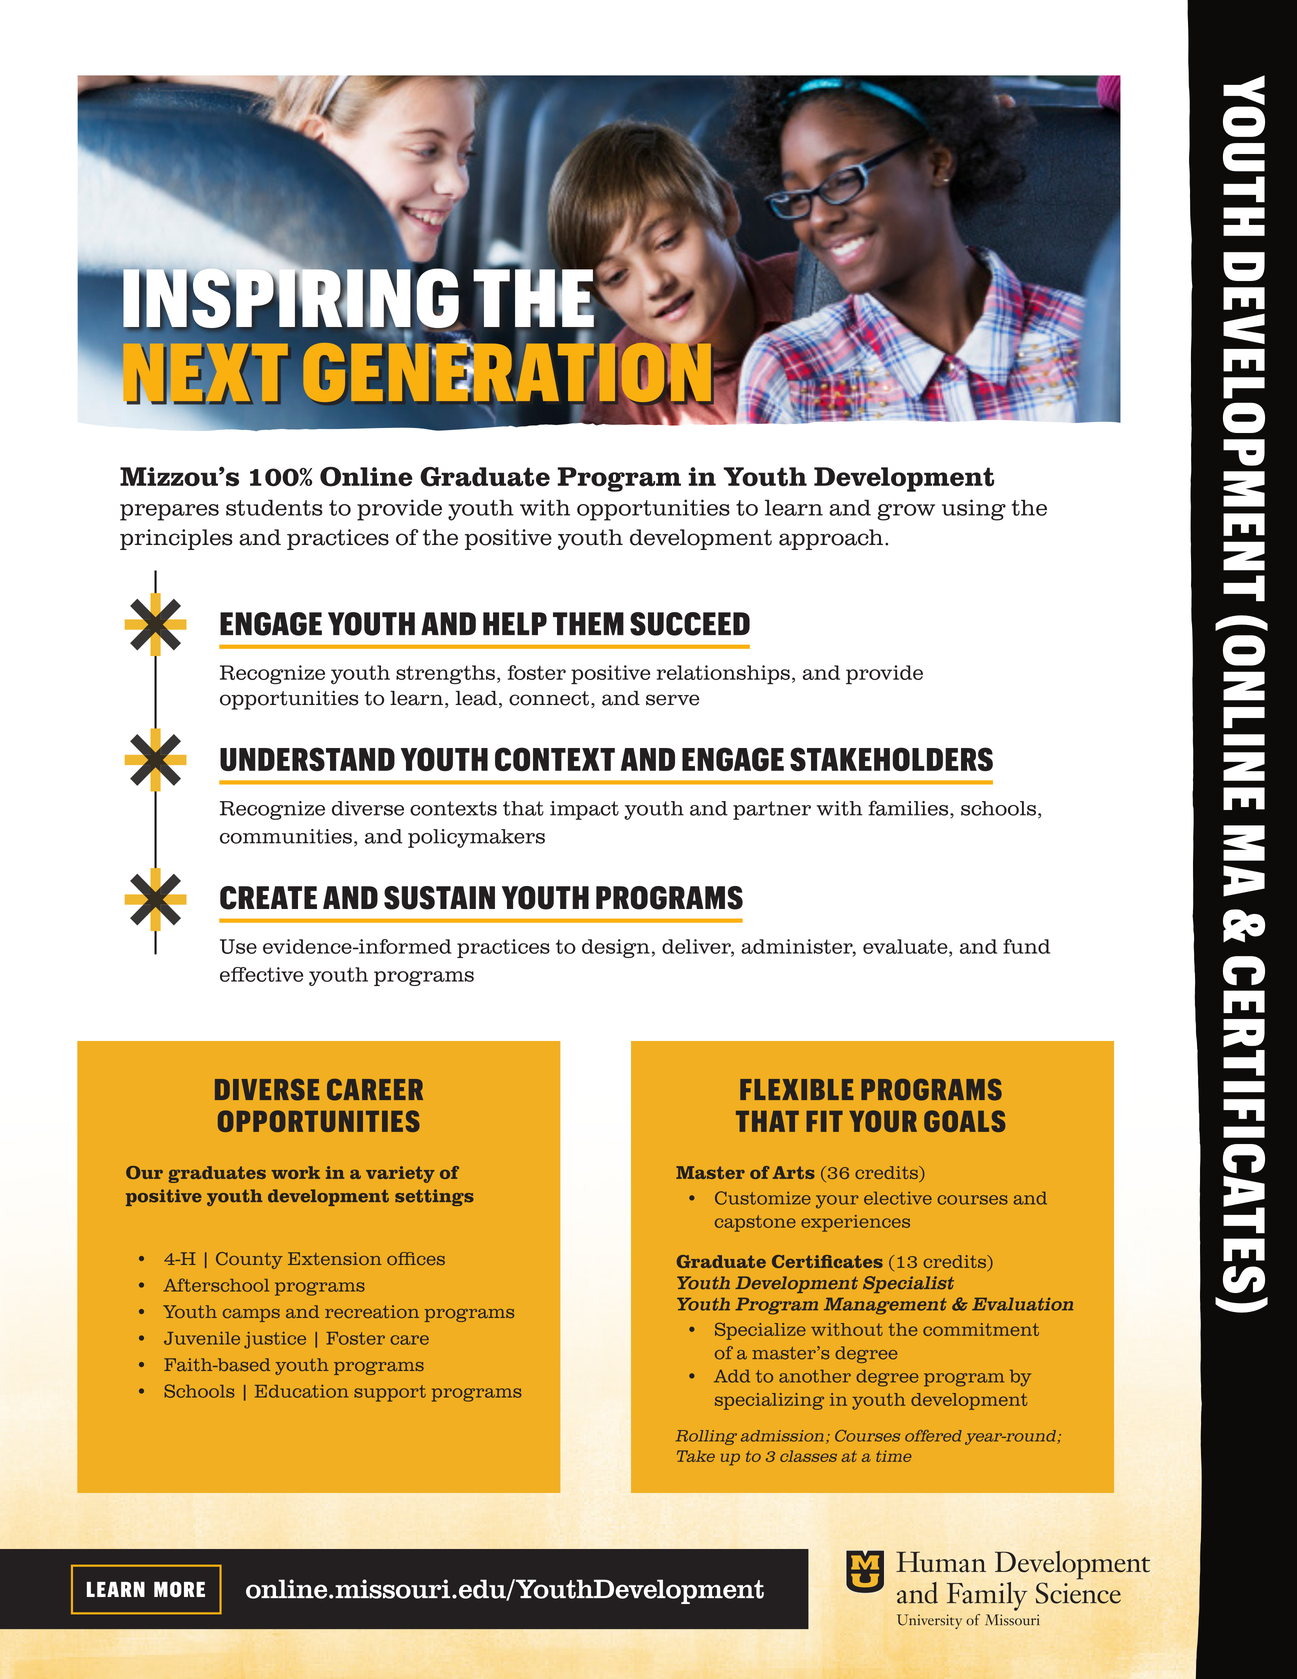 This page has width=1297, height=1679. What do you see at coordinates (274, 507) in the page?
I see `students` at bounding box center [274, 507].
